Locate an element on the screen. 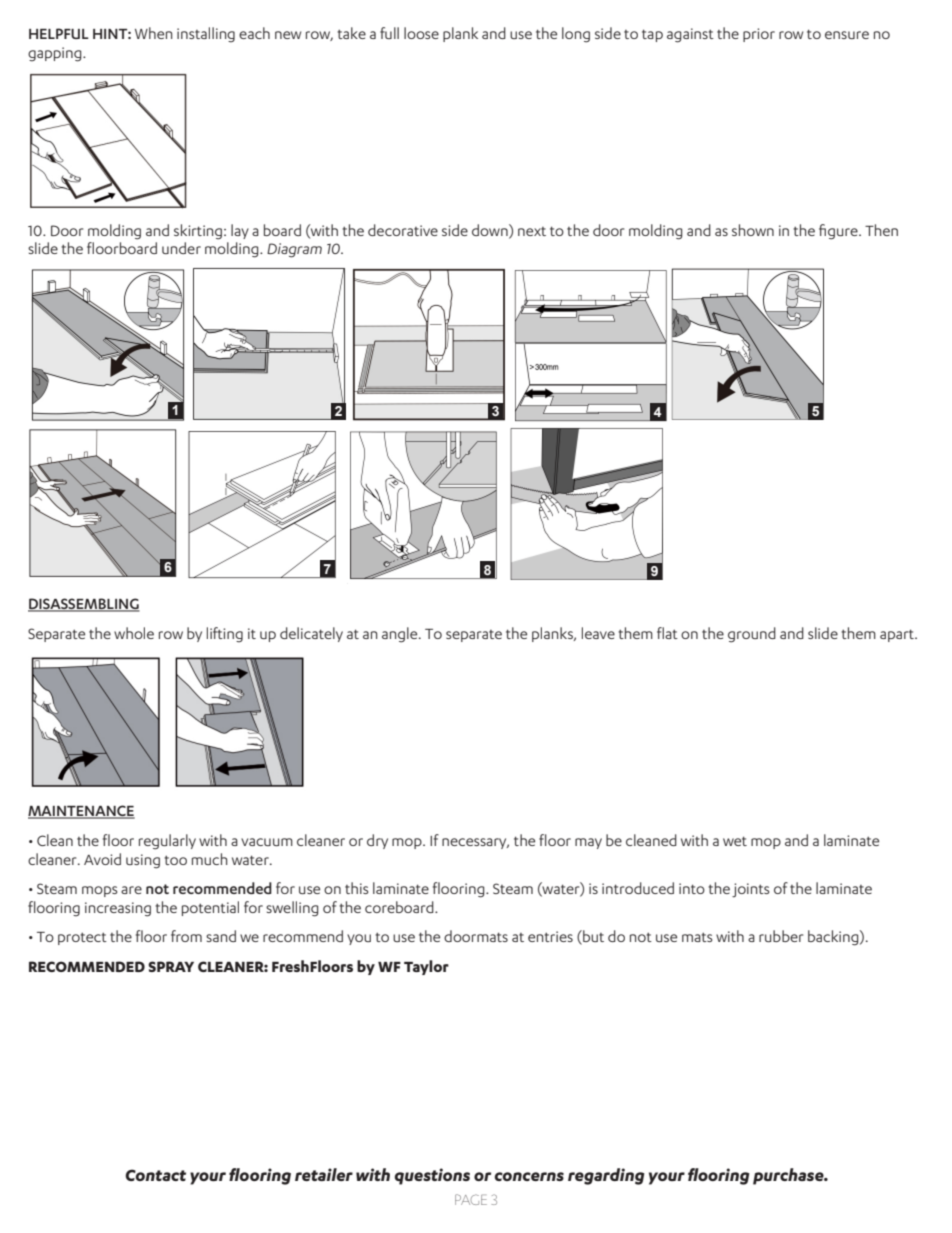 The image size is (952, 1233). loose is located at coordinates (421, 33).
